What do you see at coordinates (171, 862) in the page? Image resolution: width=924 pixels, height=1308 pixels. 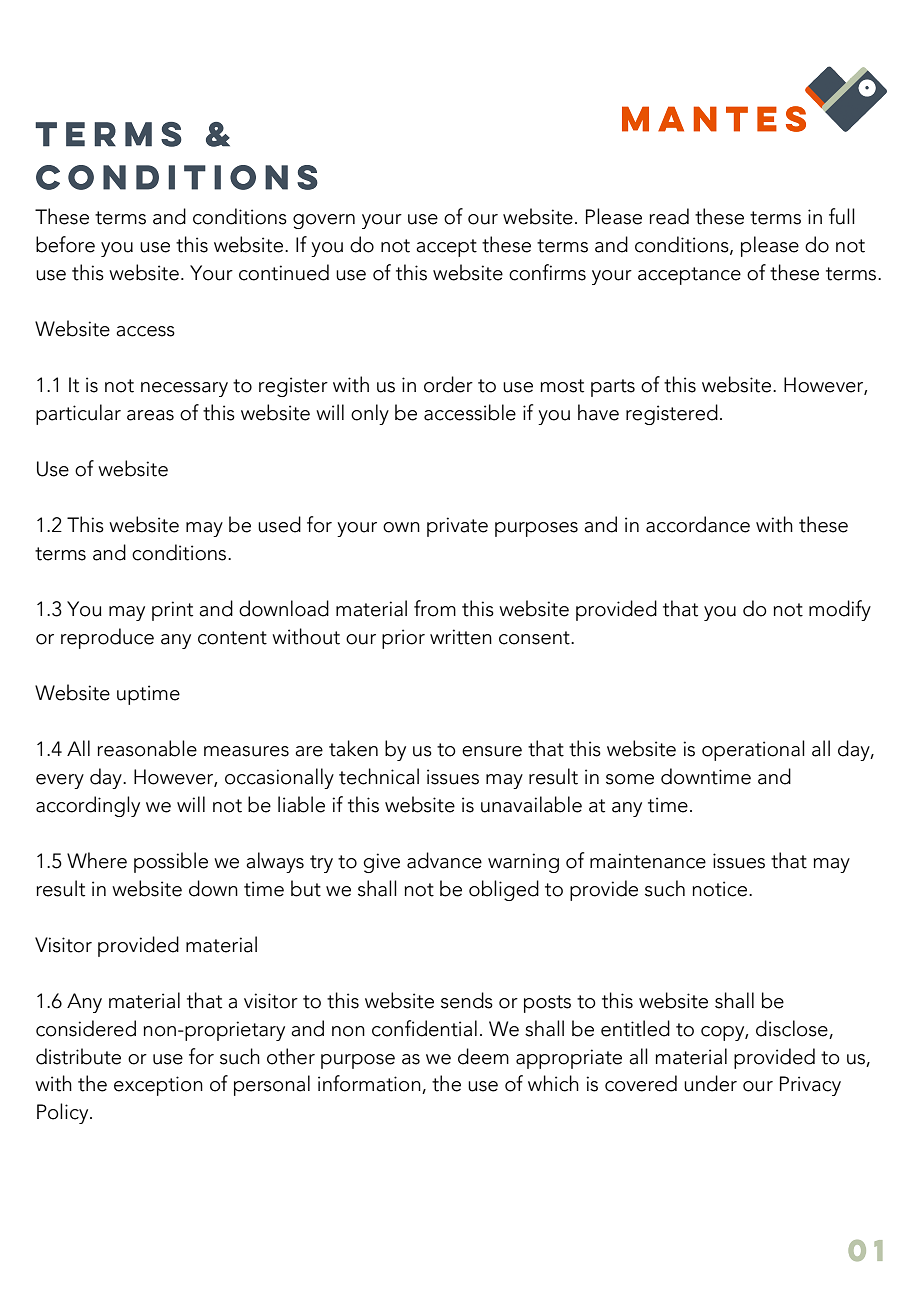 I see `possible` at bounding box center [171, 862].
